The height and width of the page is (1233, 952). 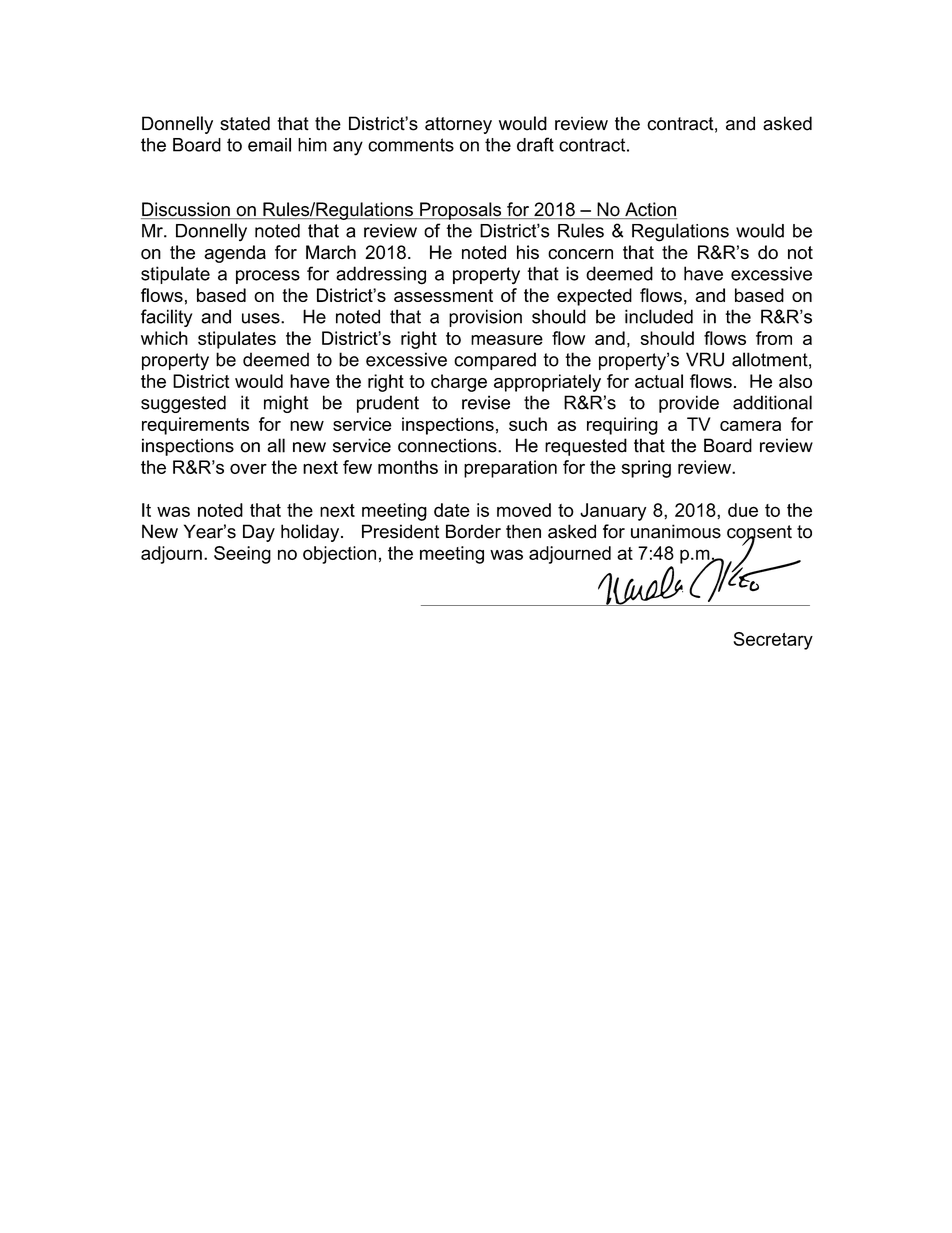 I want to click on agenda, so click(x=235, y=254).
